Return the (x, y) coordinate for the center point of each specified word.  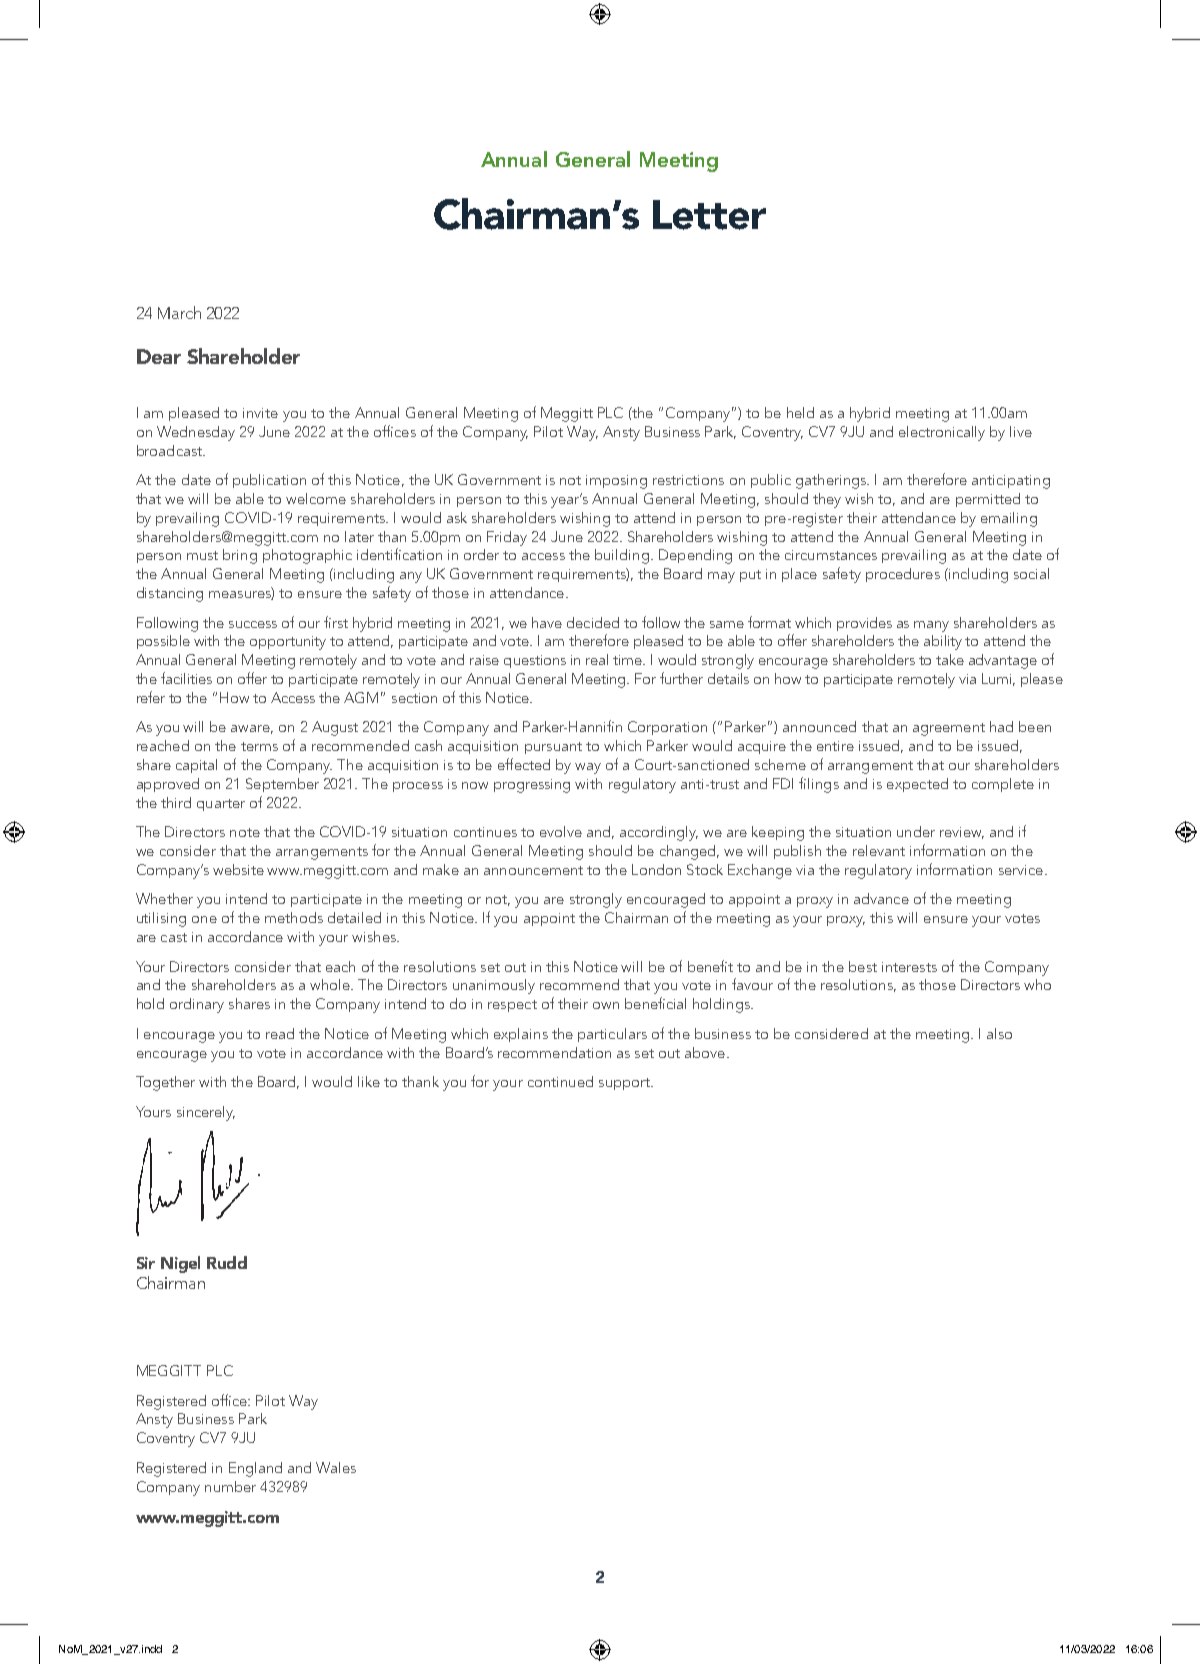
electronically (942, 433)
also (999, 1033)
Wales (336, 1467)
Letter (709, 215)
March (179, 312)
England (255, 1469)
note (245, 832)
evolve (561, 831)
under (916, 831)
